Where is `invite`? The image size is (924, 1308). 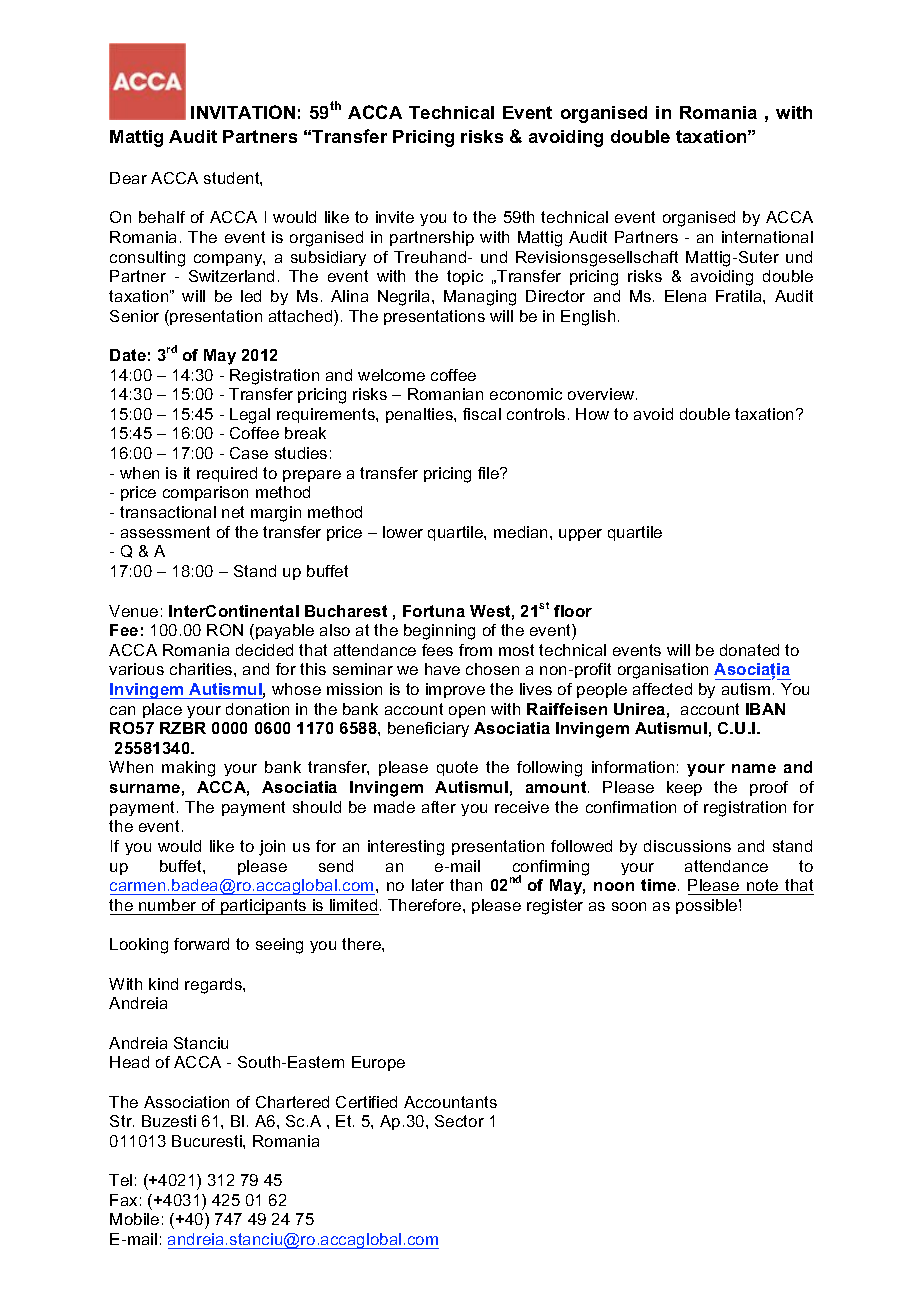 invite is located at coordinates (395, 217).
